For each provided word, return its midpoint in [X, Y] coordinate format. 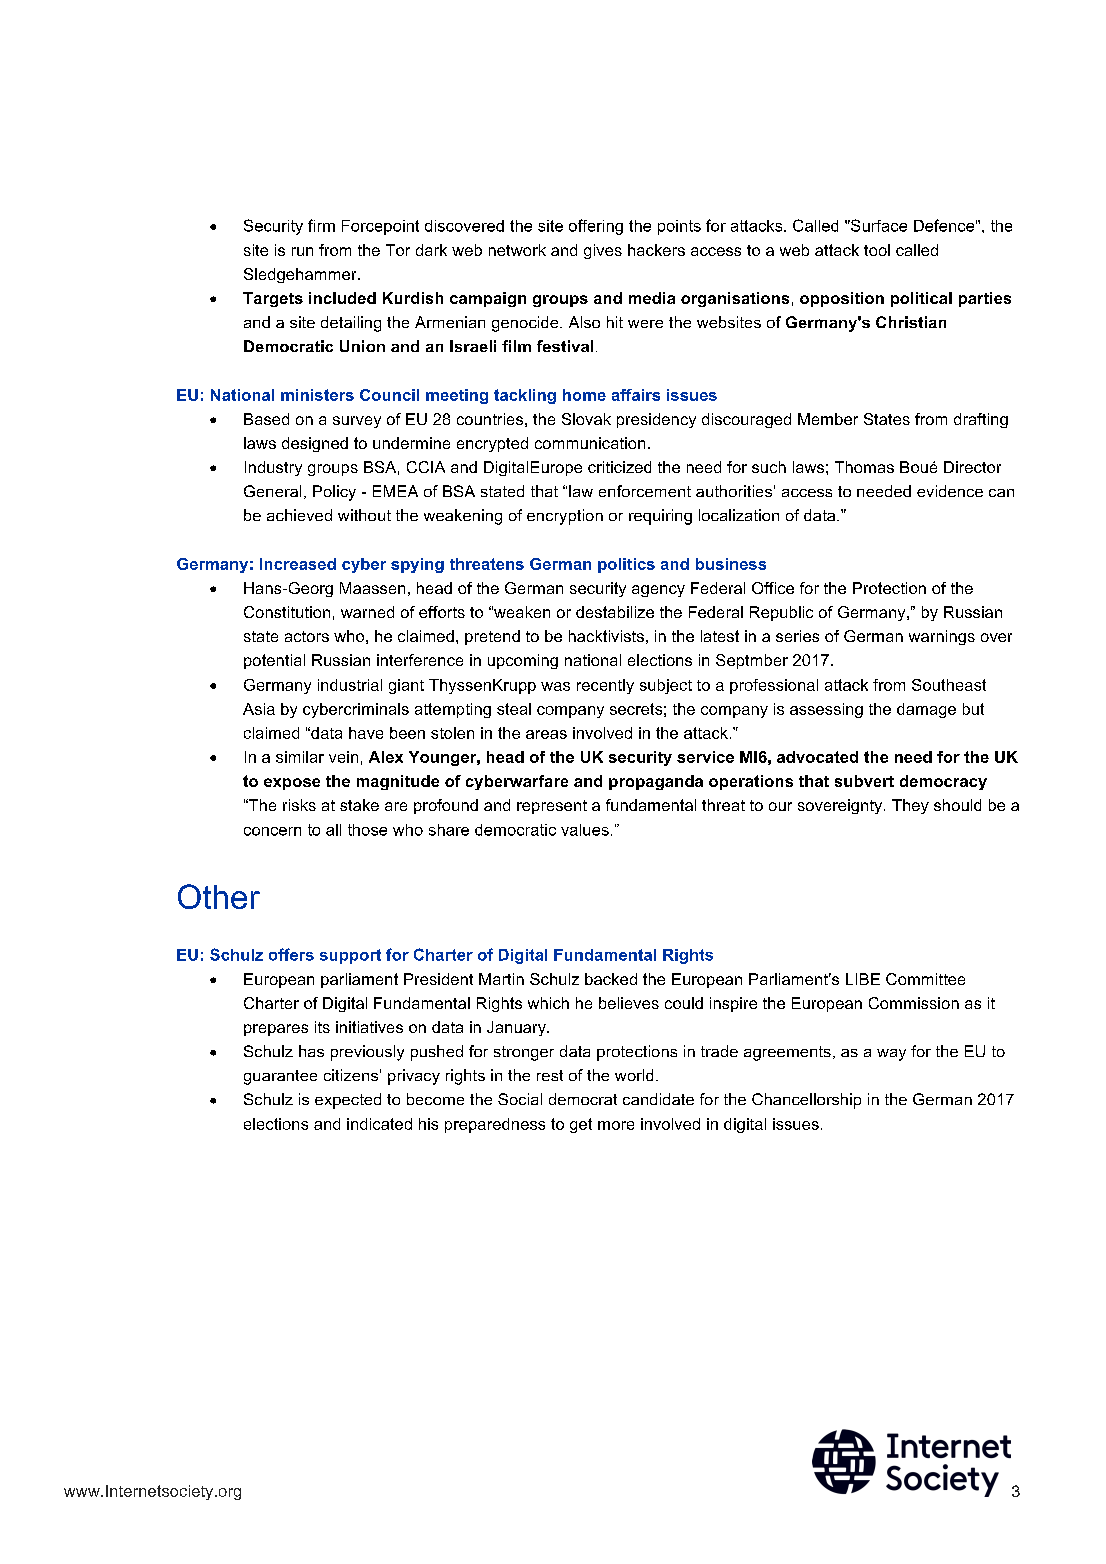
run [302, 251]
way [891, 1055]
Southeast [949, 685]
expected [348, 1101]
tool [877, 250]
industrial [350, 685]
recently [605, 686]
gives [603, 251]
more [616, 1125]
